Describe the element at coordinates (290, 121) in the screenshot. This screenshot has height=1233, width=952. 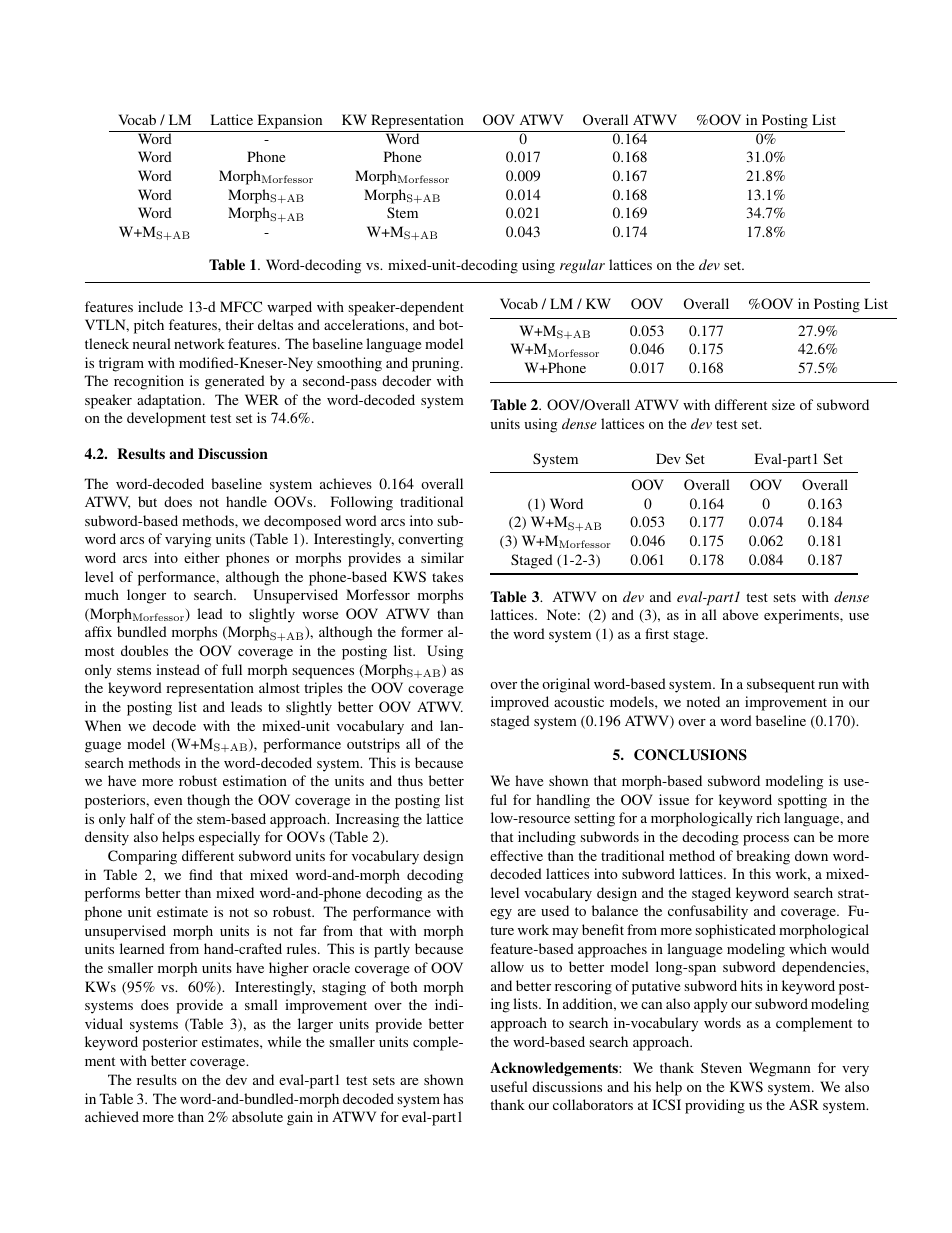
I see `Expansion` at that location.
